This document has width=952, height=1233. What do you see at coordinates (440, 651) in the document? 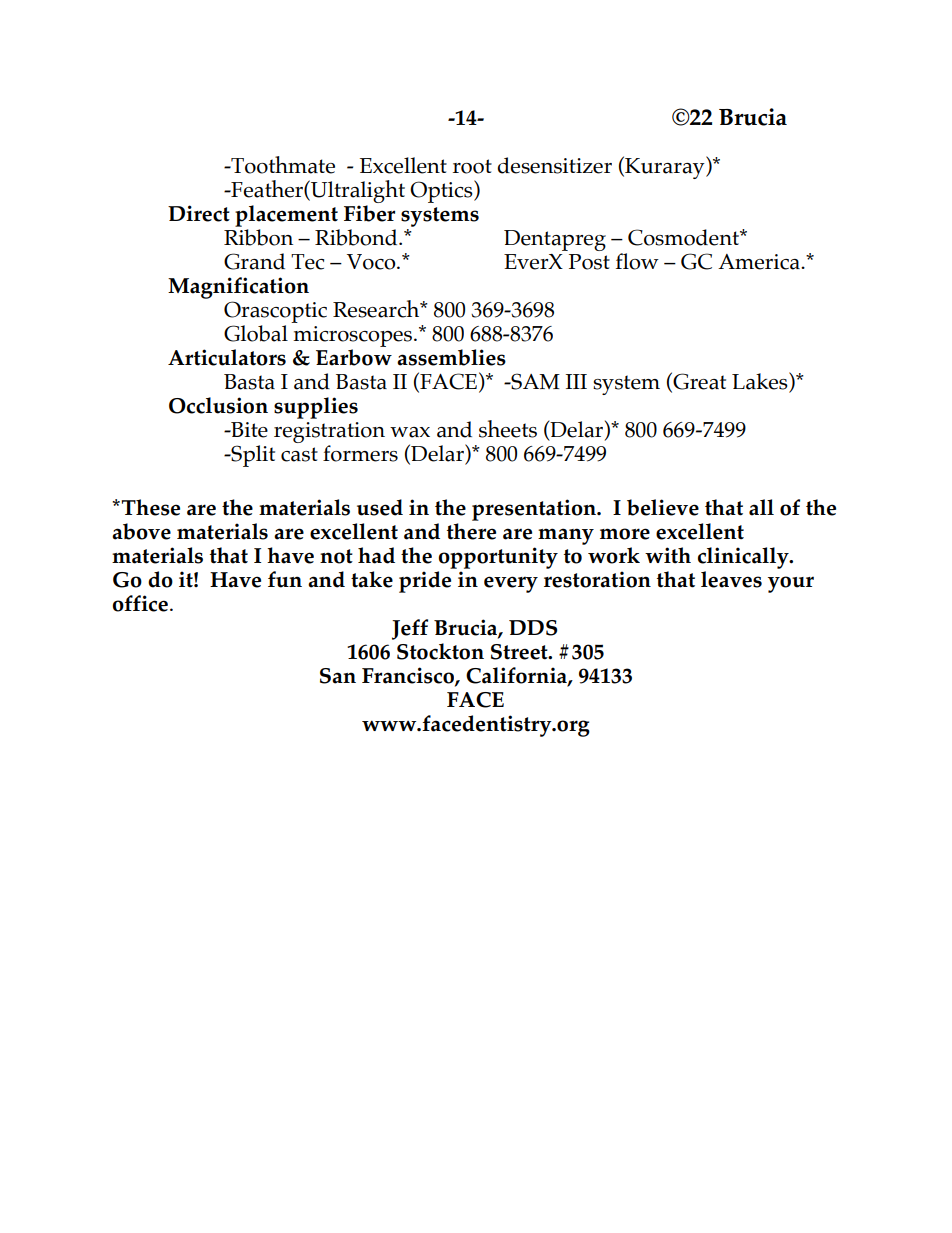
I see `Stockton` at bounding box center [440, 651].
